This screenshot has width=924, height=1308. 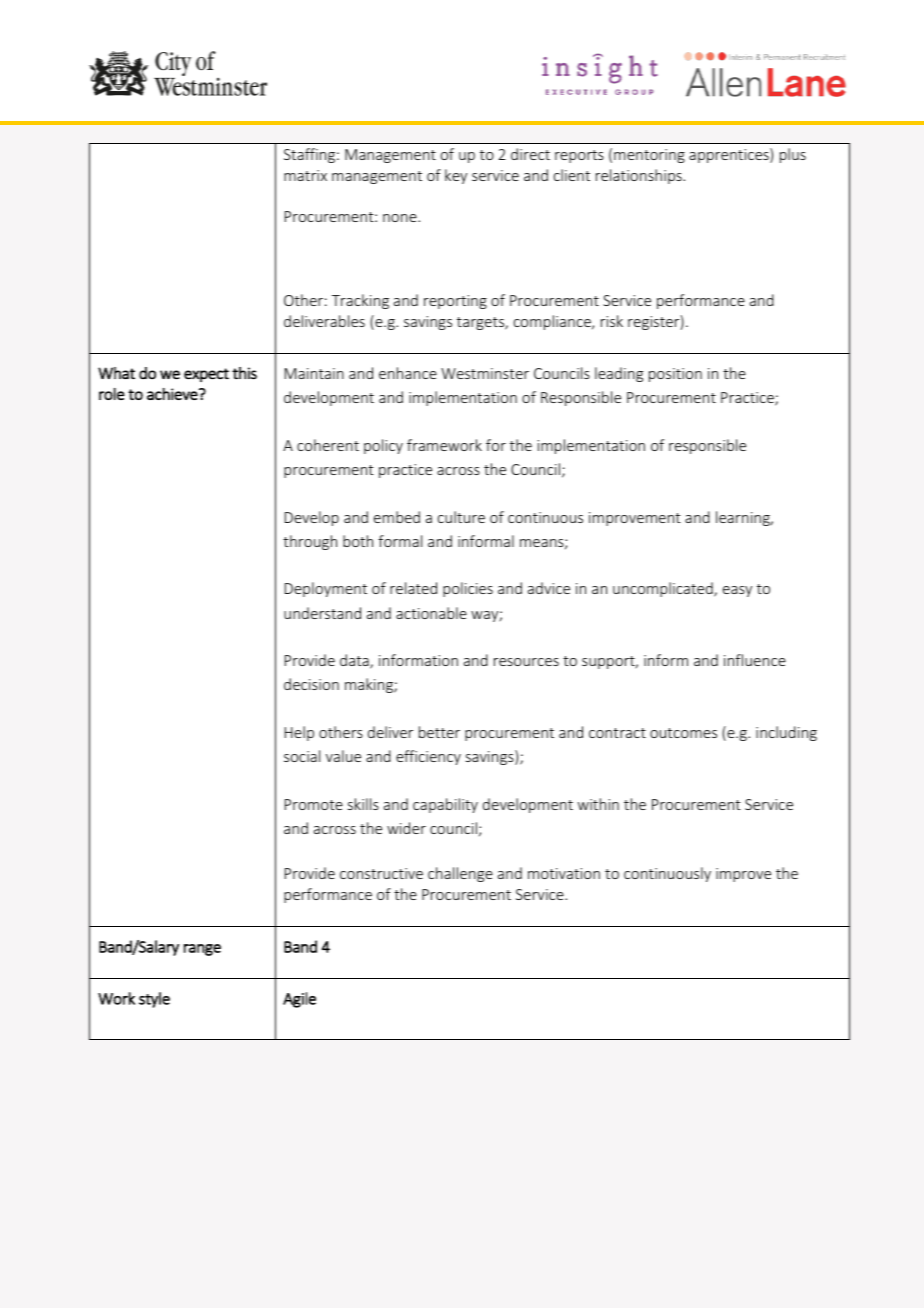 What do you see at coordinates (468, 589) in the screenshot?
I see `policies` at bounding box center [468, 589].
